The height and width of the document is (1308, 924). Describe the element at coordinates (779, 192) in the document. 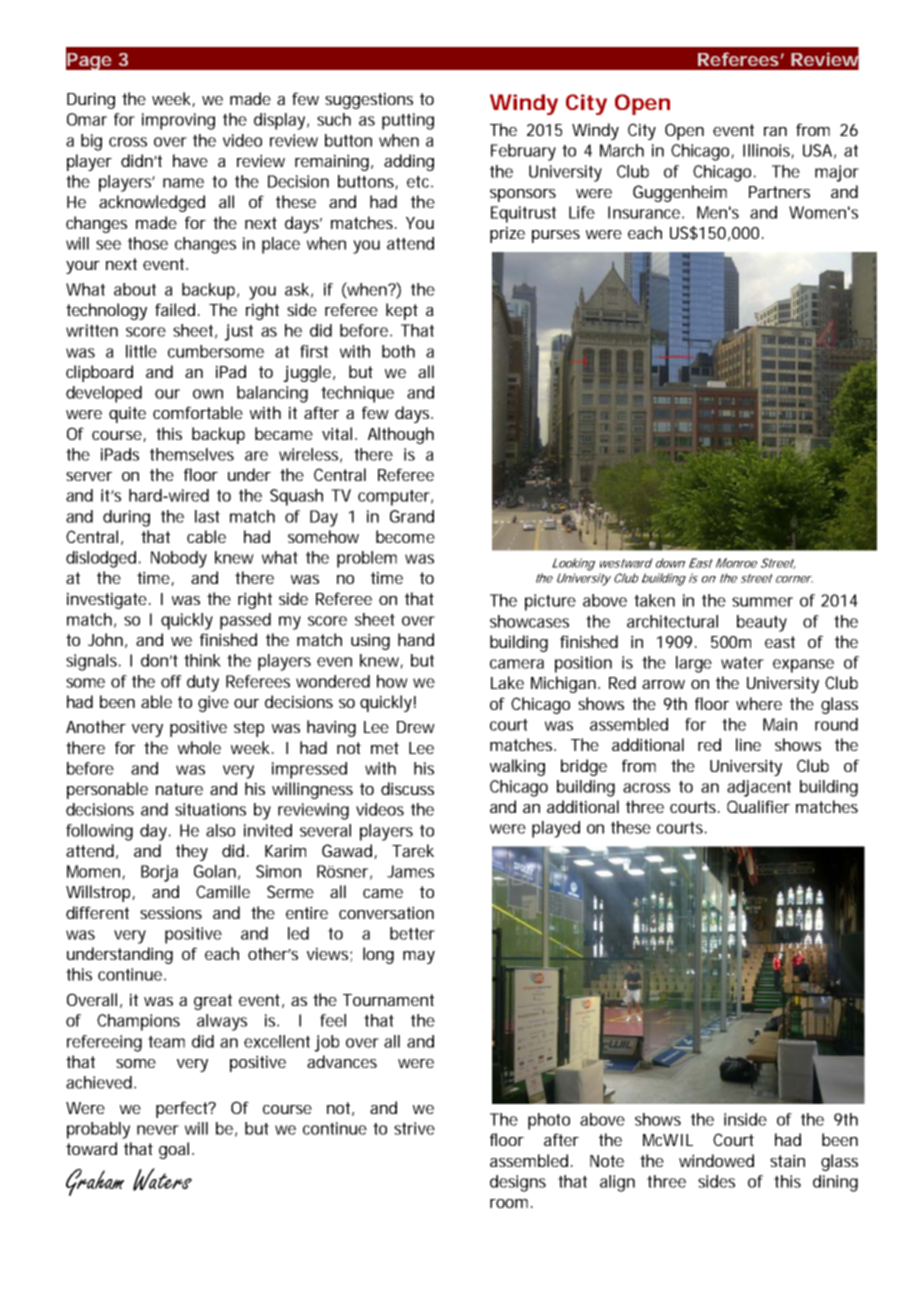

I see `Partners` at that location.
